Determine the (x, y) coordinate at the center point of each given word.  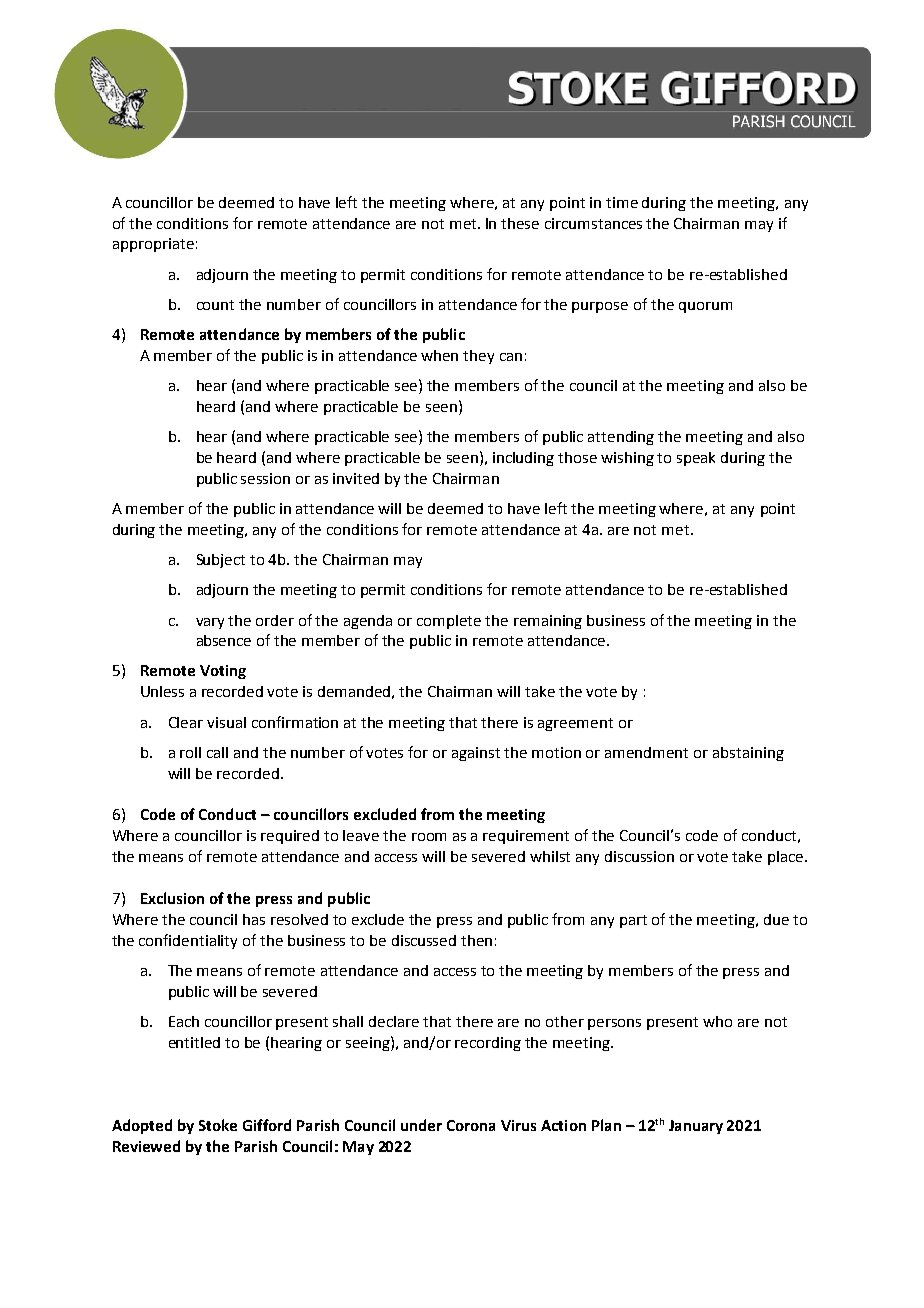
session (265, 478)
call (217, 752)
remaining (548, 622)
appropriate (153, 245)
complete (449, 622)
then (476, 940)
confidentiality (188, 941)
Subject (221, 561)
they (478, 357)
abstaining (748, 754)
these (520, 223)
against (476, 754)
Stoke (218, 1125)
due (776, 919)
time (622, 202)
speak (696, 459)
